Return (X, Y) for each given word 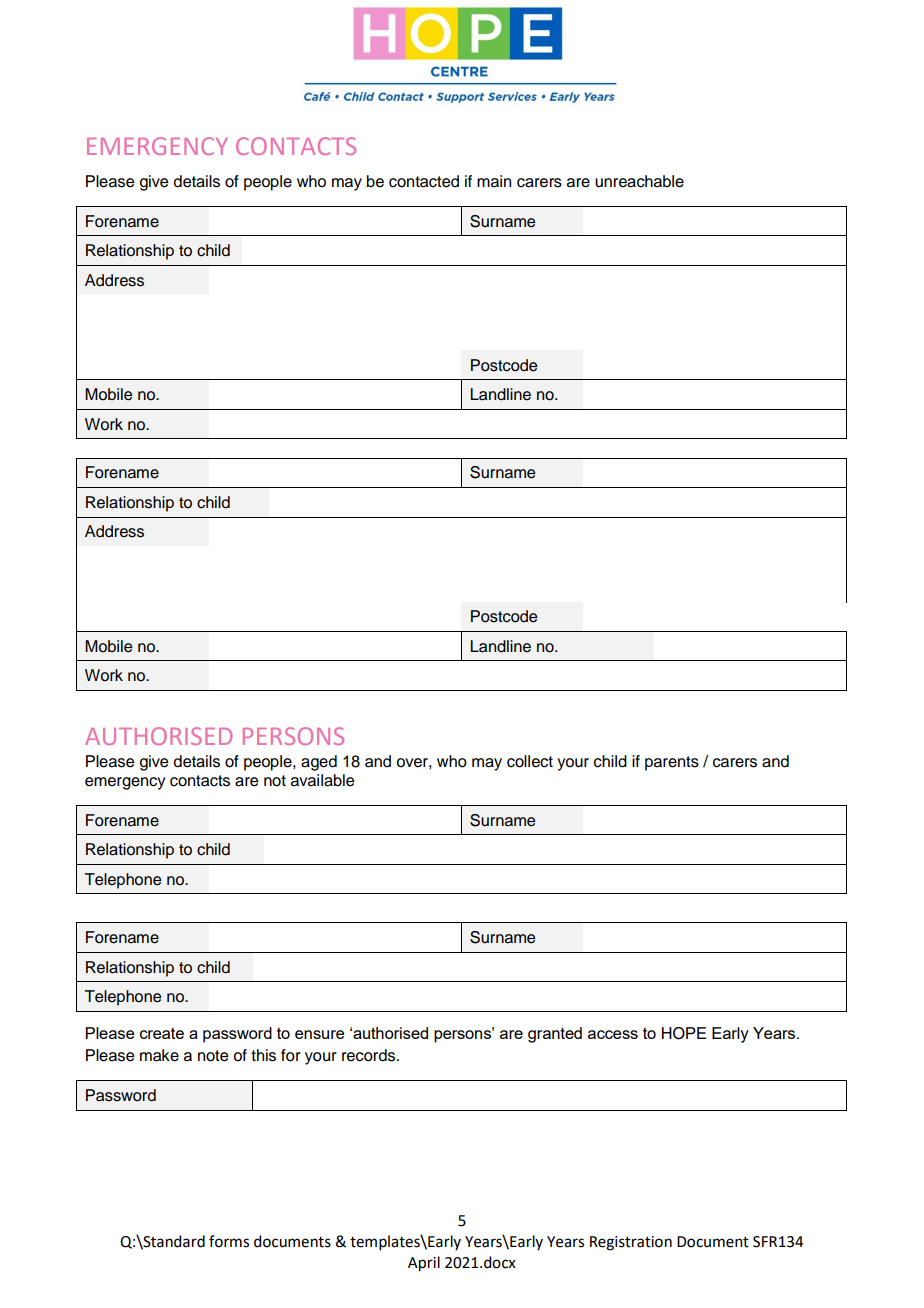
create (162, 1033)
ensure (319, 1034)
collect (530, 761)
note (213, 1056)
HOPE (684, 1033)
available (322, 780)
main (494, 181)
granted (555, 1035)
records (370, 1055)
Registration (631, 1243)
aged (319, 763)
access (613, 1034)
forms (229, 1241)
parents (672, 763)
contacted (424, 181)
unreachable (639, 181)
